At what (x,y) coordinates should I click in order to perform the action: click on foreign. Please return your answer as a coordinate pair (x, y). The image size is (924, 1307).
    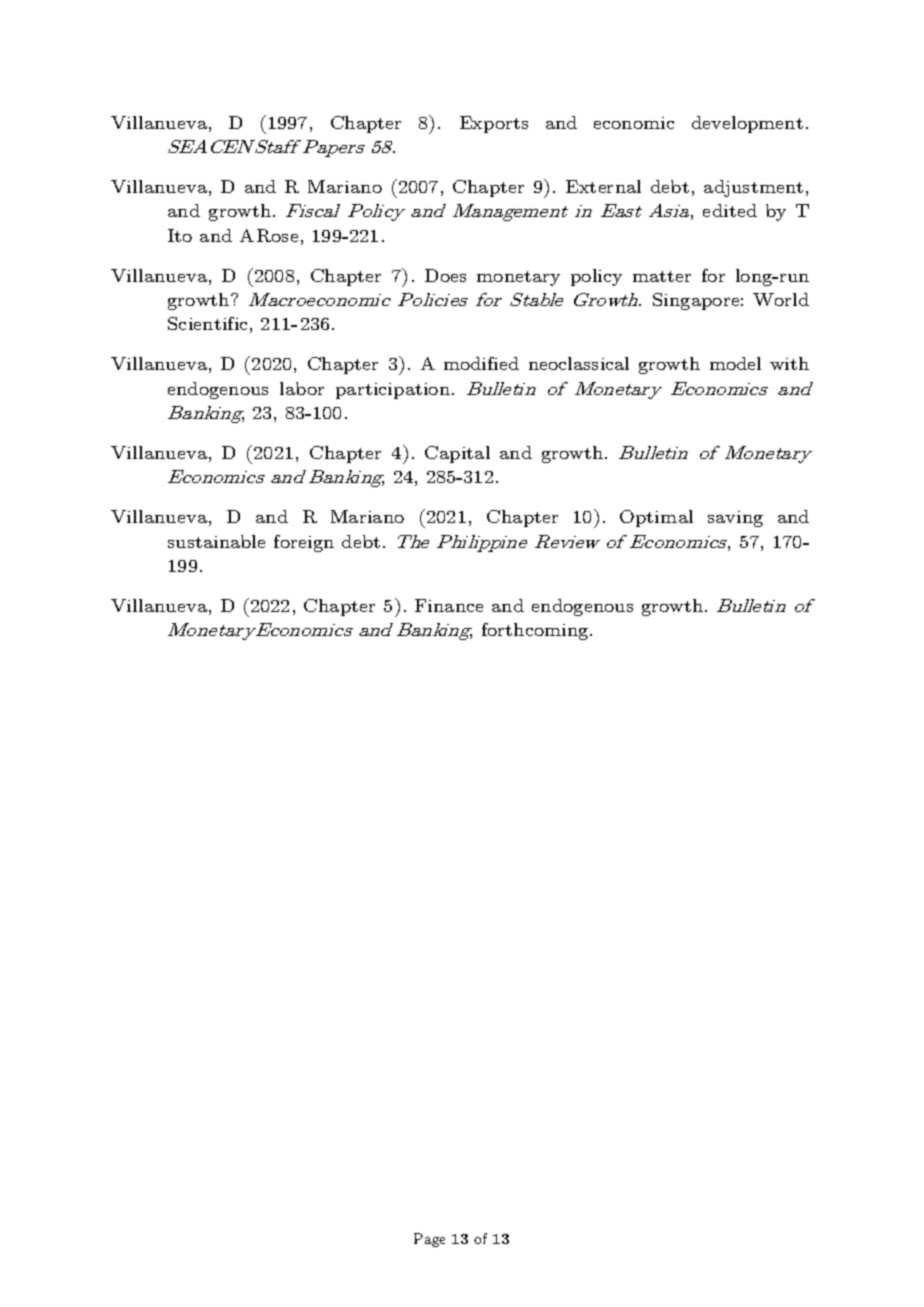
    Looking at the image, I should click on (304, 543).
